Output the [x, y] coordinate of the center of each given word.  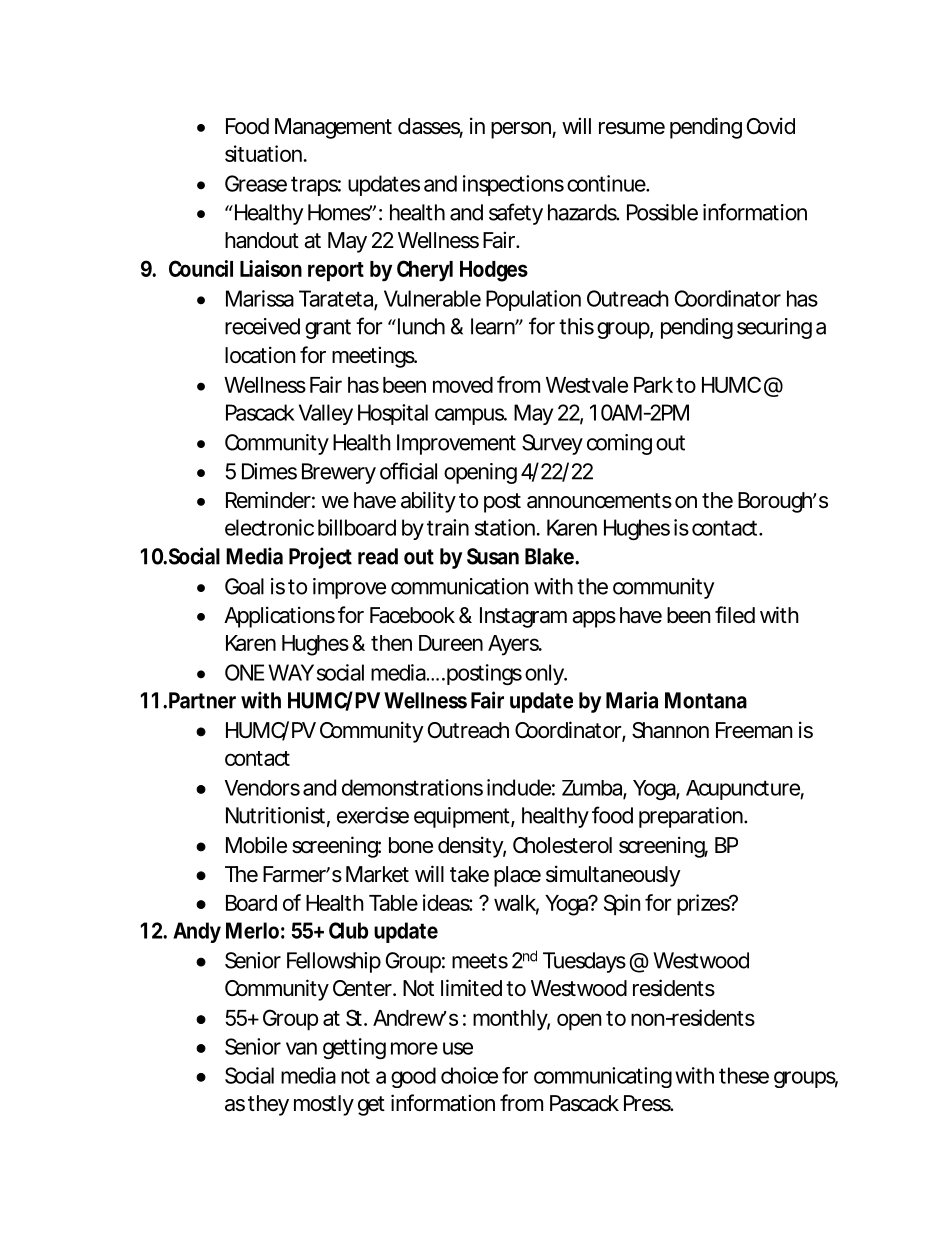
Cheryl [425, 271]
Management [333, 128]
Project [320, 558]
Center [362, 988]
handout [262, 240]
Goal [244, 586]
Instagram [522, 617]
